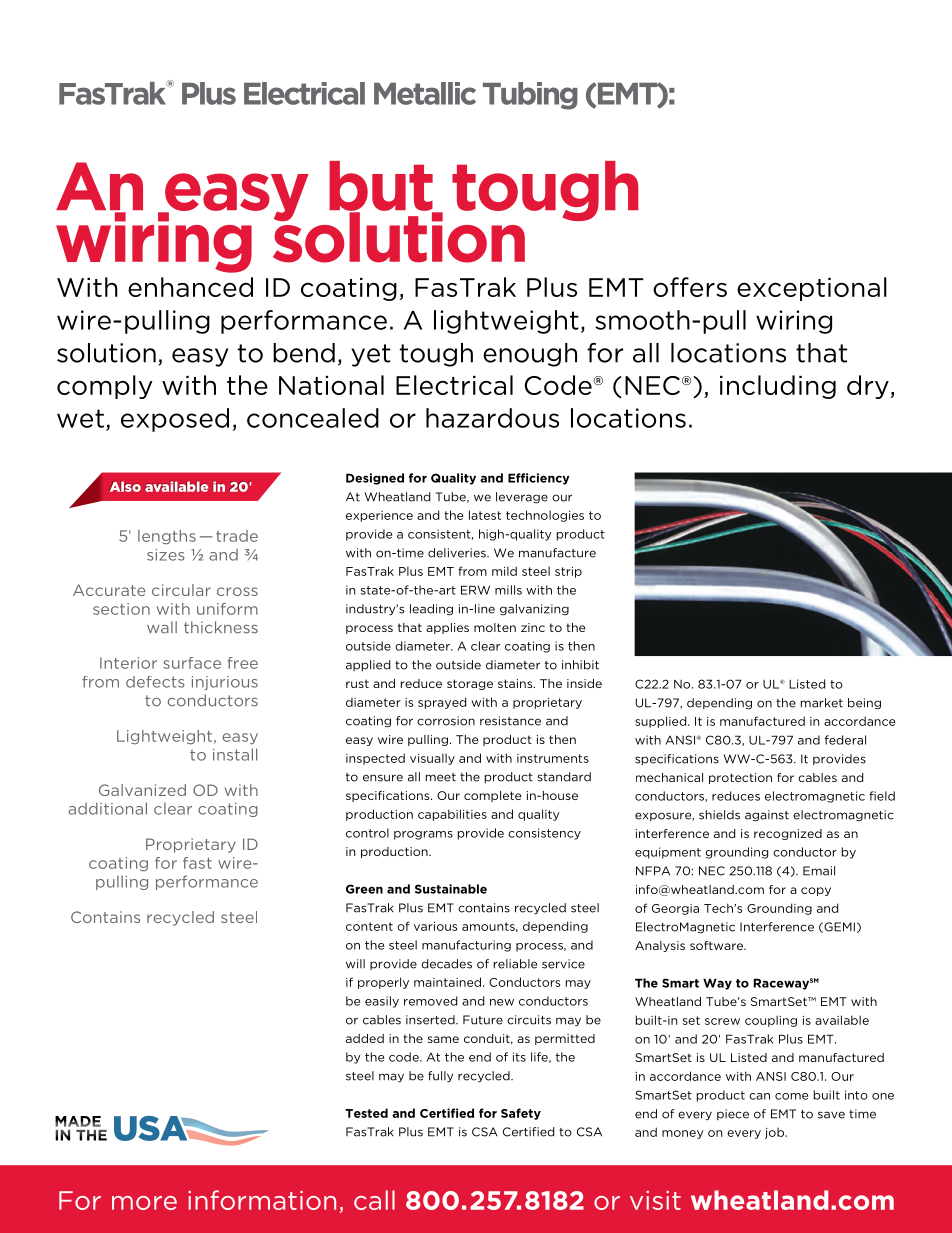 This screenshot has width=952, height=1233. Describe the element at coordinates (382, 187) in the screenshot. I see `but` at that location.
